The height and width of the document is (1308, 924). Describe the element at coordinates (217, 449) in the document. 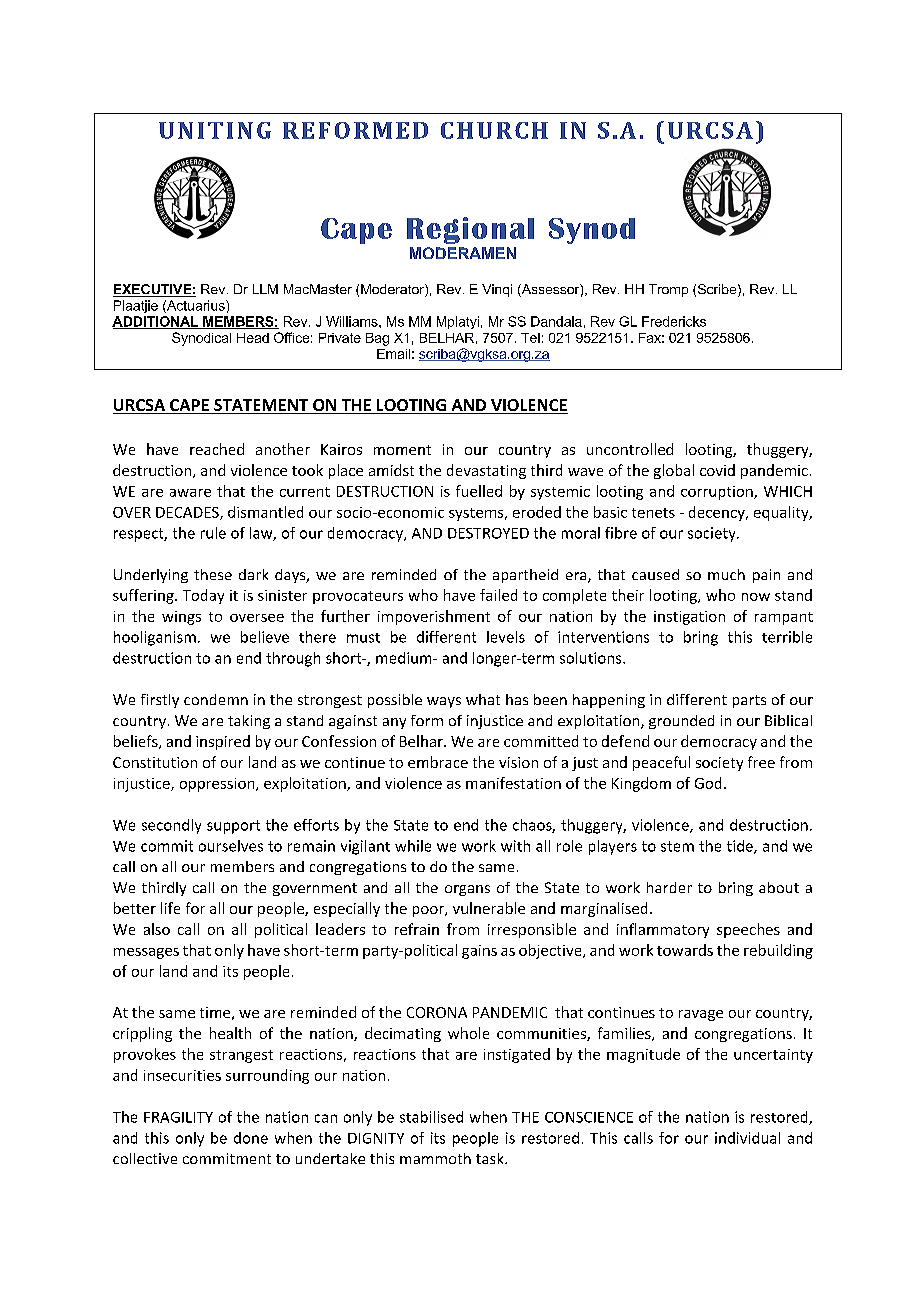

I see `reached` at that location.
